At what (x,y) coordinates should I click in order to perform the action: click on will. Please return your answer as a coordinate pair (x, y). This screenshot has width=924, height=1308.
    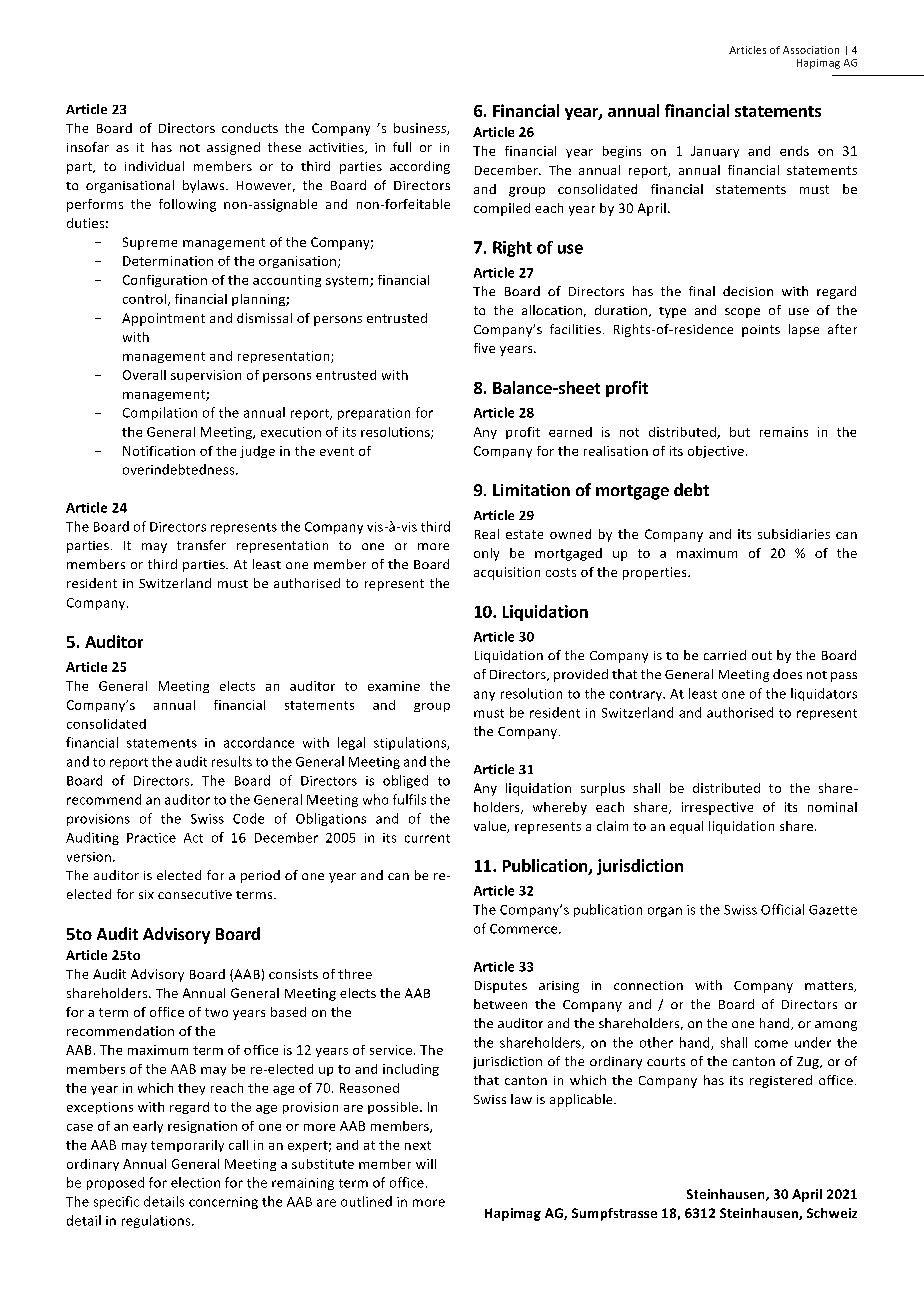
    Looking at the image, I should click on (426, 1164).
